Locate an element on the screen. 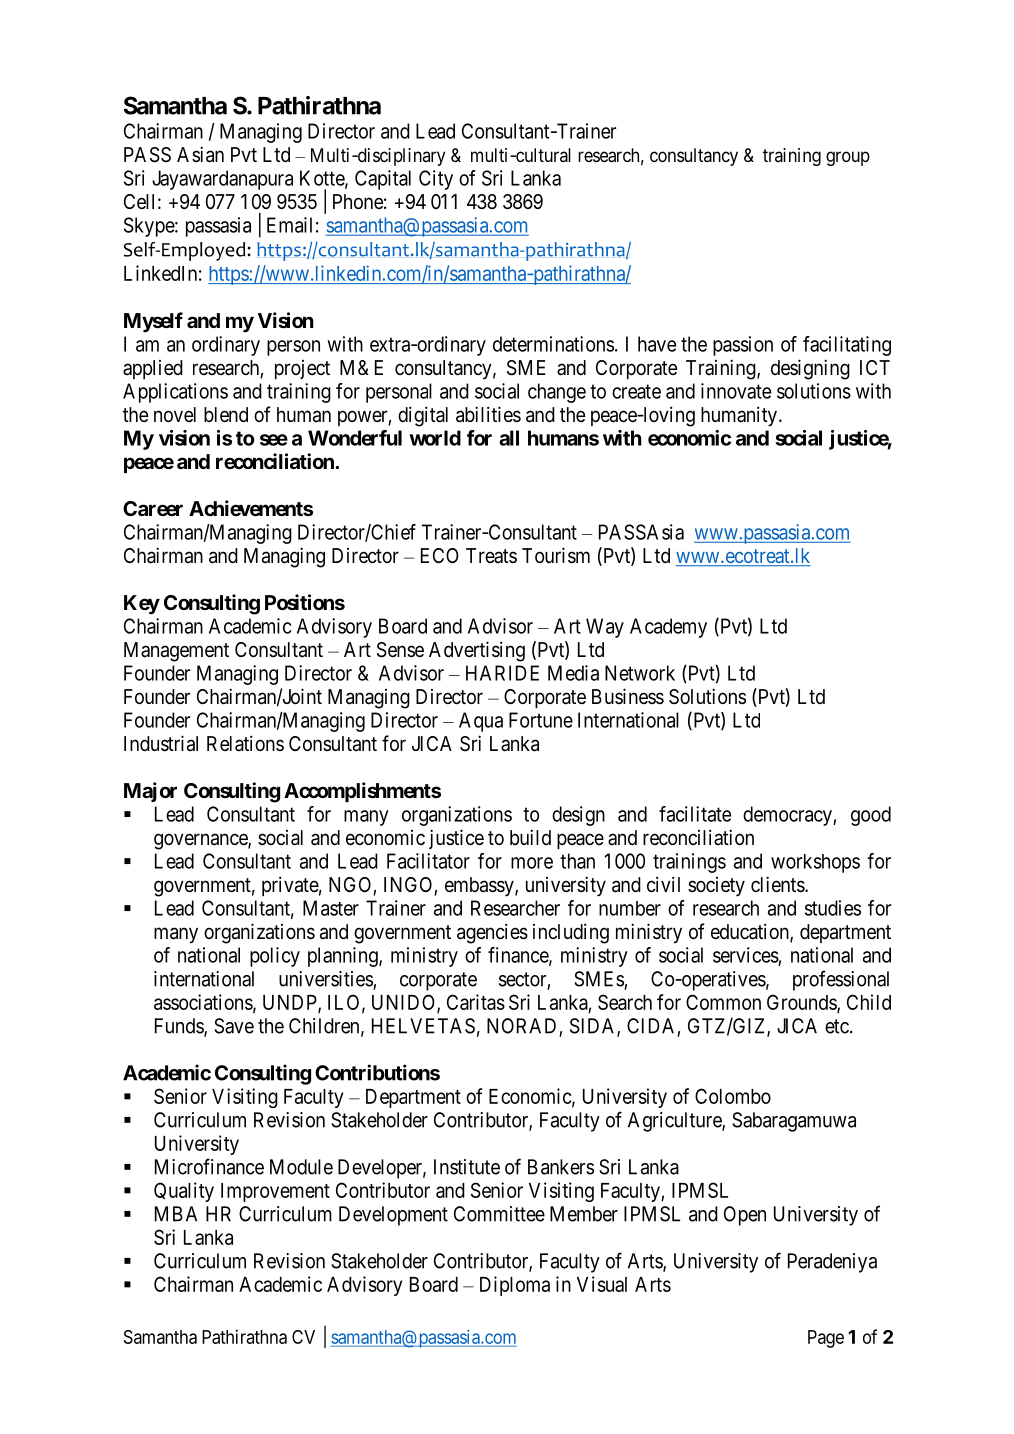 The image size is (1014, 1434). Asian is located at coordinates (200, 154).
